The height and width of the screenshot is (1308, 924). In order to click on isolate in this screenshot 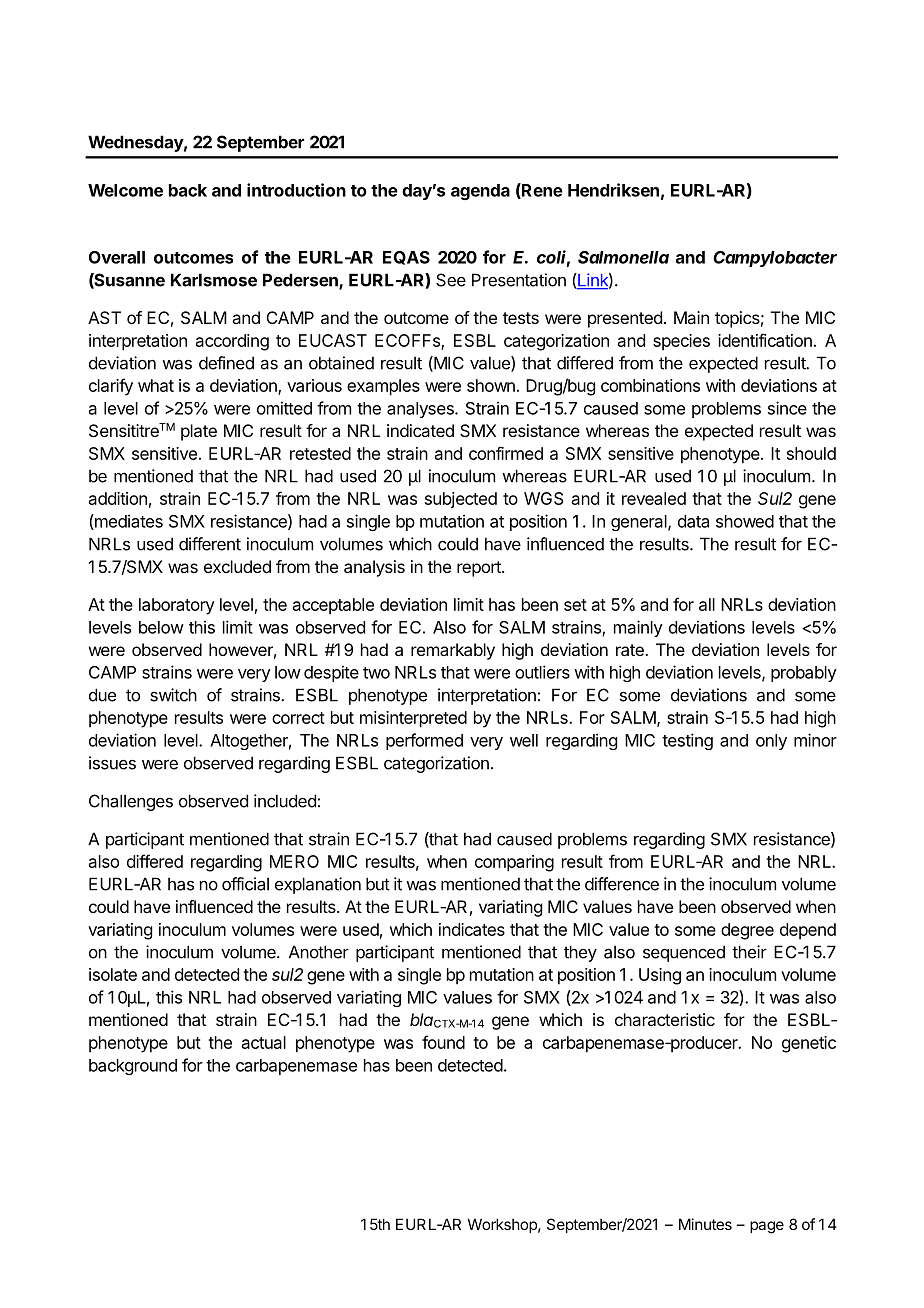, I will do `click(113, 974)`.
